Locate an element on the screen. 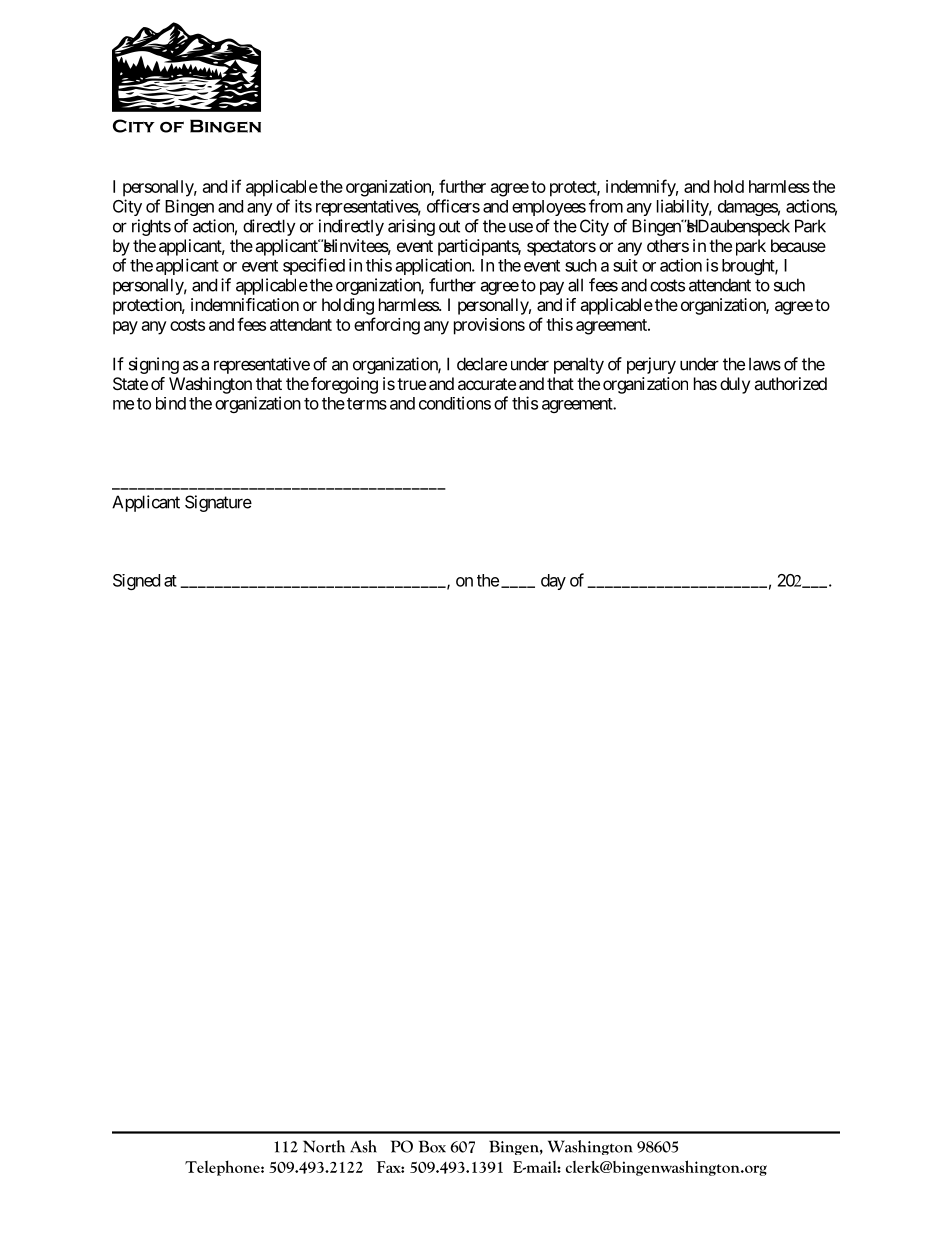  North is located at coordinates (324, 1146).
